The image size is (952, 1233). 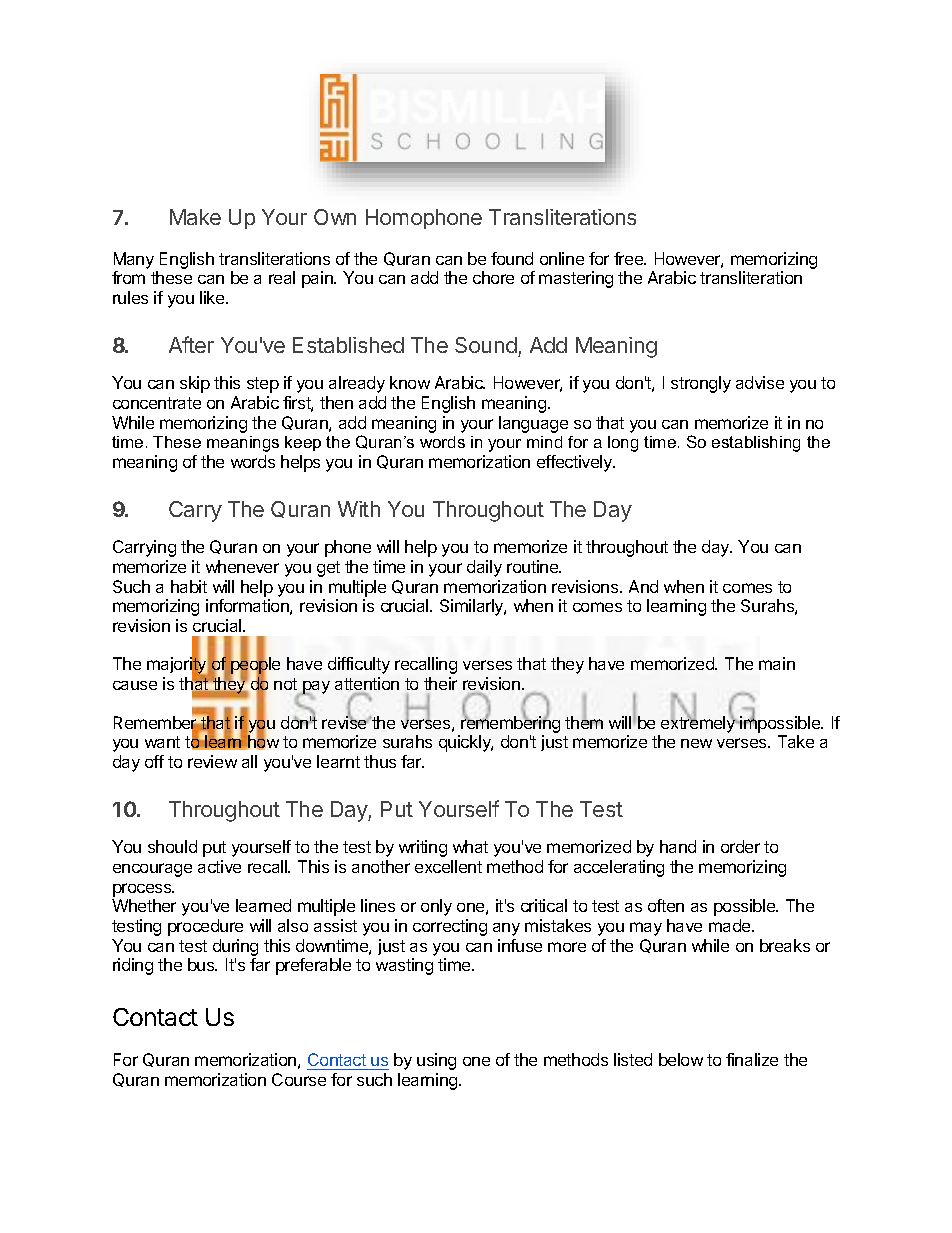 What do you see at coordinates (630, 258) in the screenshot?
I see `free` at bounding box center [630, 258].
